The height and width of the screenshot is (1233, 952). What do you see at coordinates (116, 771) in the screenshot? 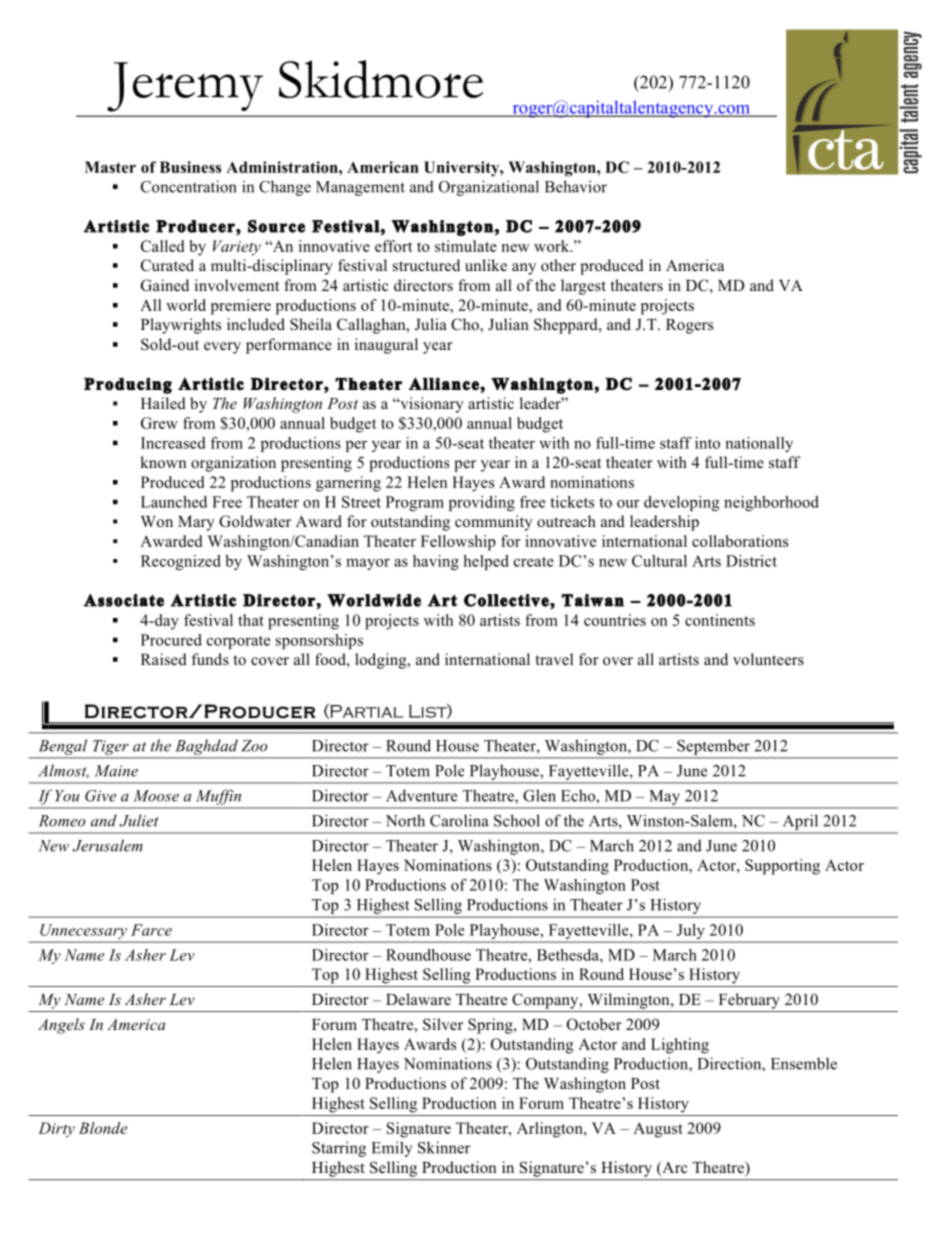
I see `Maine` at bounding box center [116, 771].
